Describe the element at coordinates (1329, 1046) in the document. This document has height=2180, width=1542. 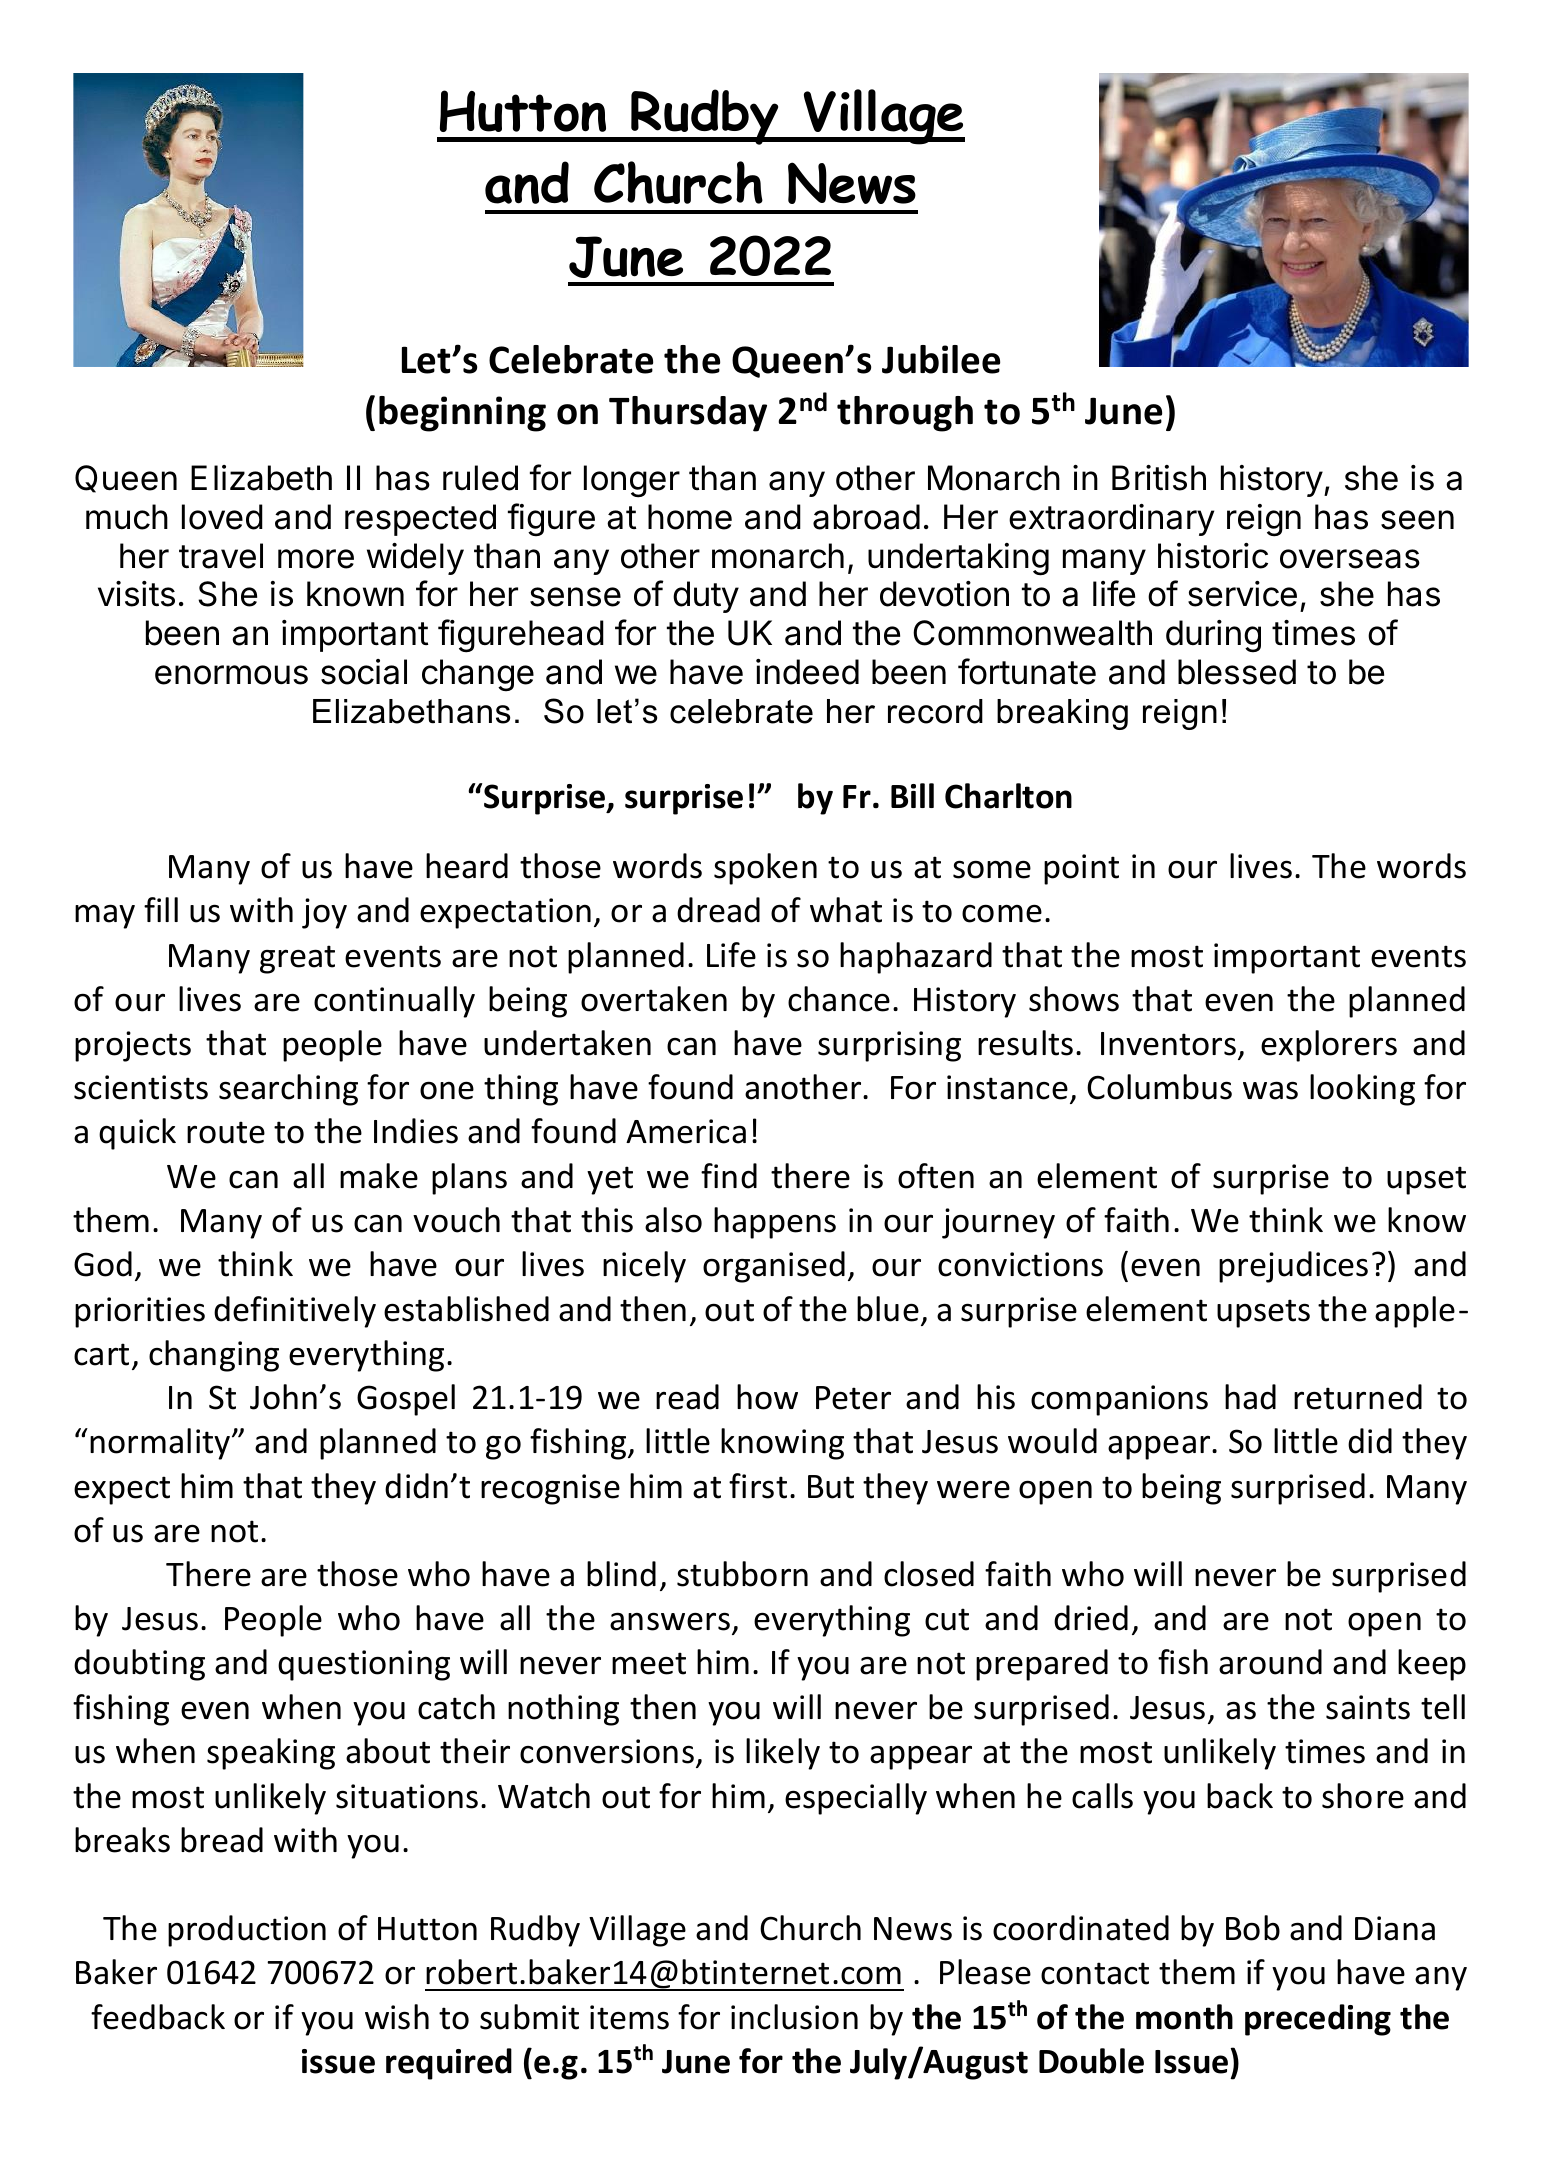
I see `explorers` at that location.
